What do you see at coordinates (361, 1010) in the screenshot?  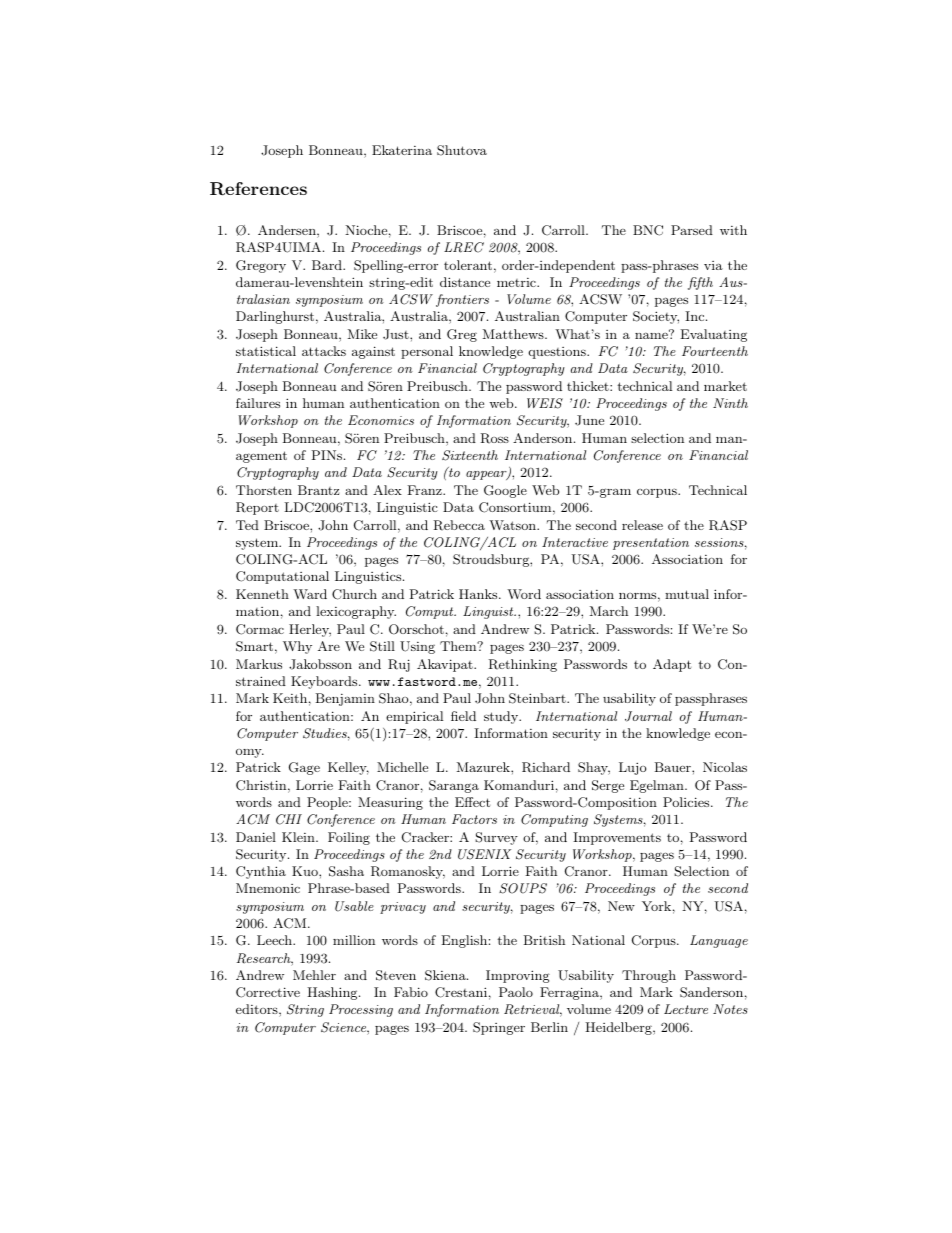 I see `Processing` at bounding box center [361, 1010].
